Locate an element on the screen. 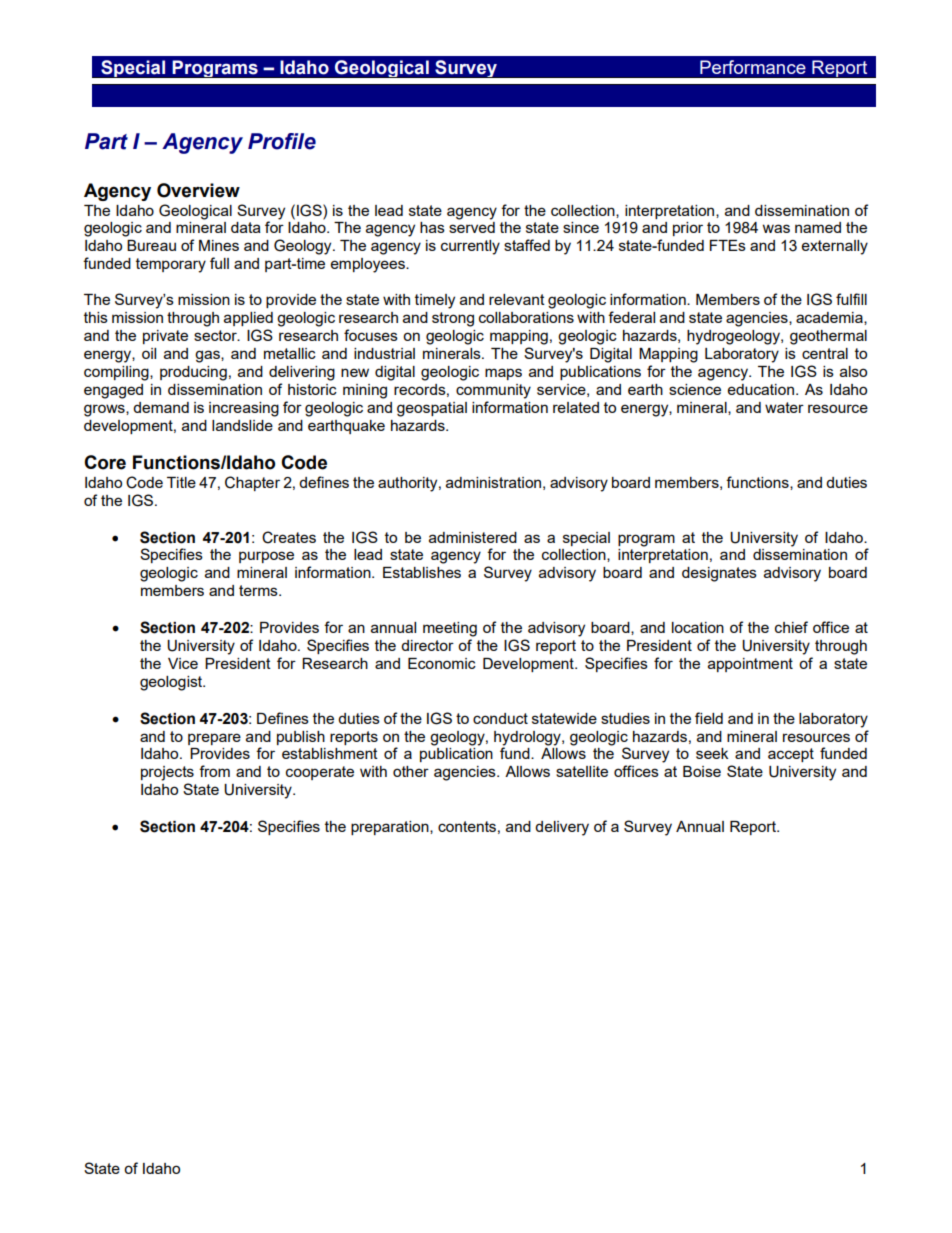 This screenshot has width=952, height=1233. water is located at coordinates (784, 407).
